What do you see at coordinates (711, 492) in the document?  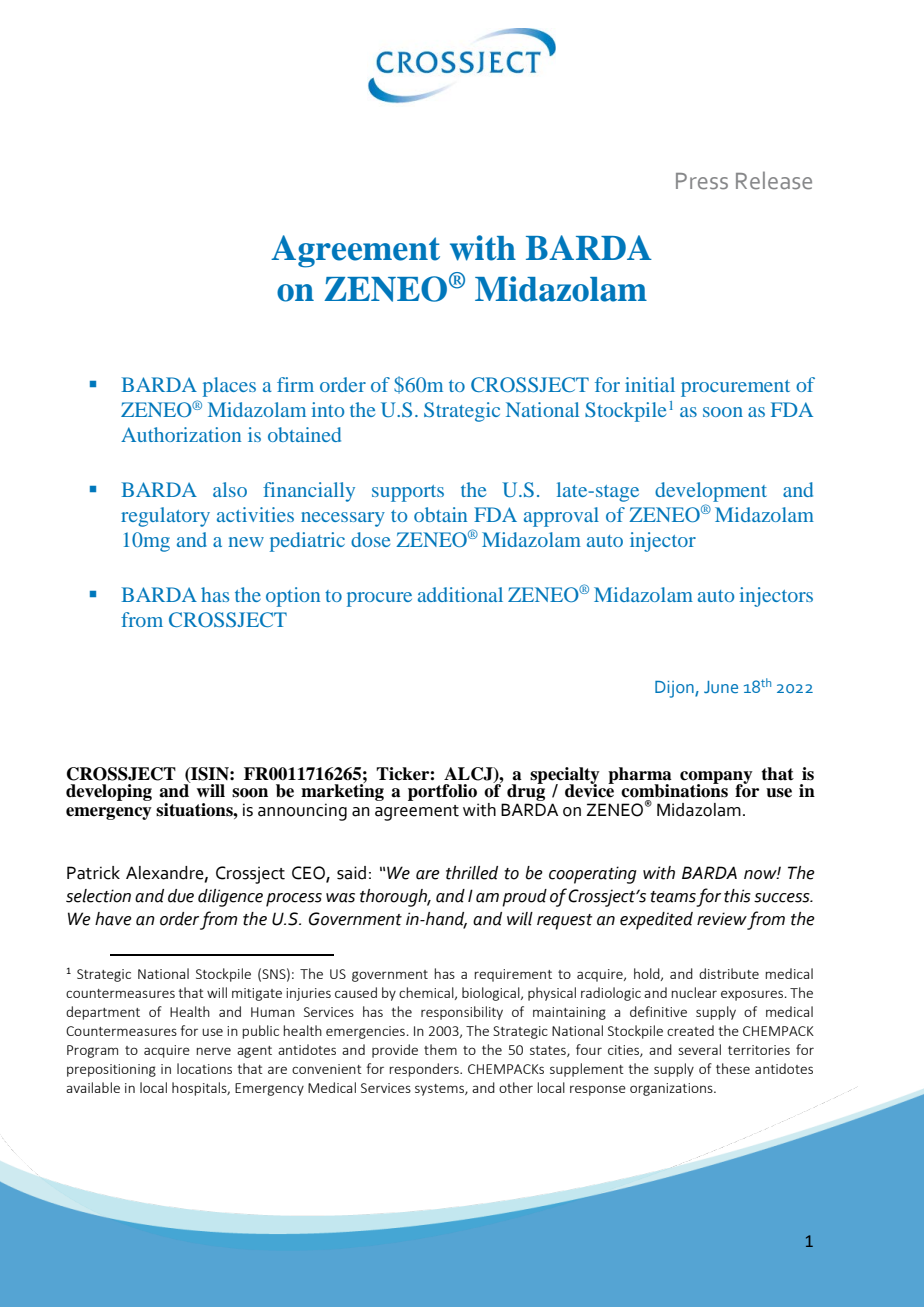 I see `development` at bounding box center [711, 492].
